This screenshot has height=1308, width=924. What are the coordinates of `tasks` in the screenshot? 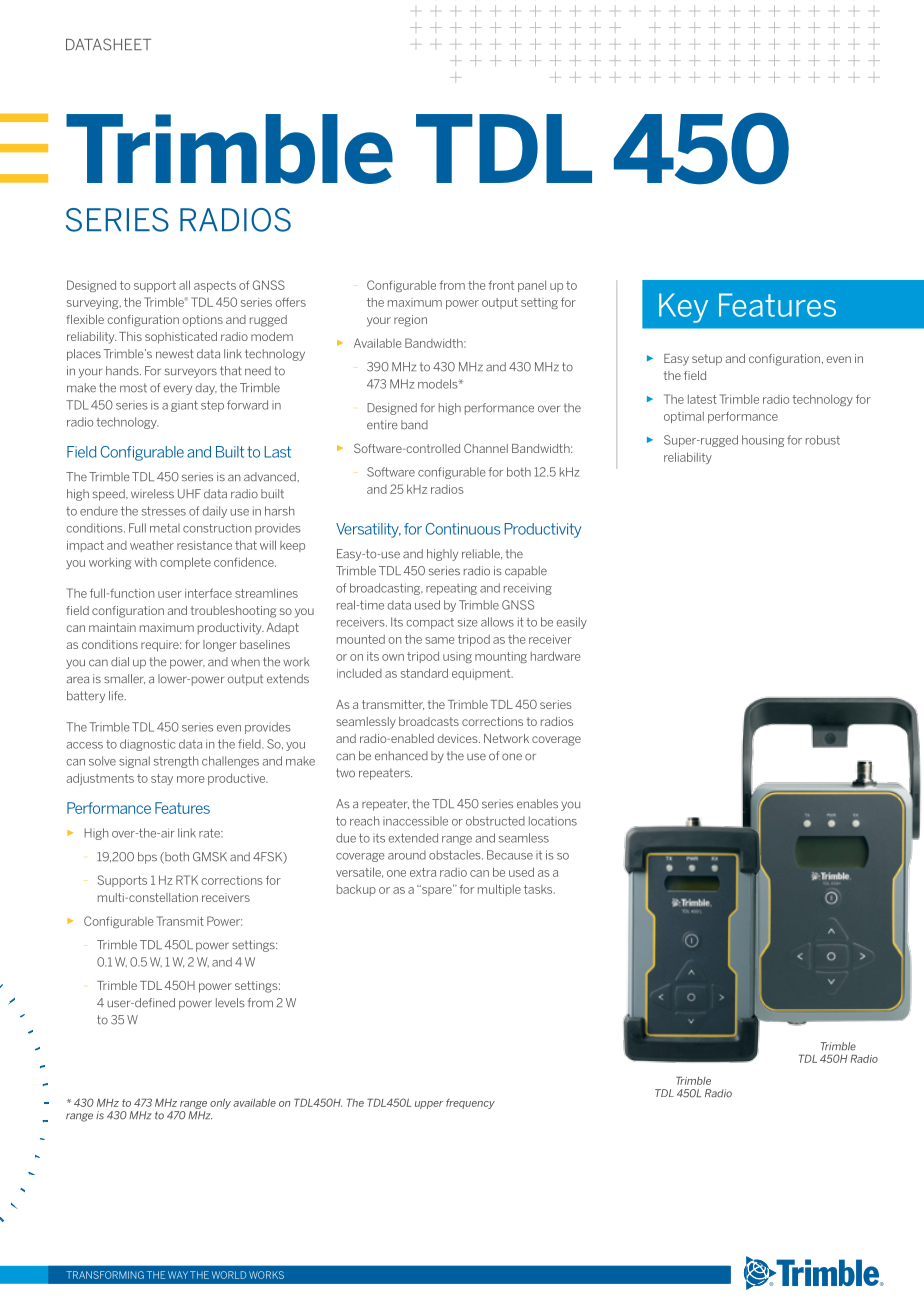 It's located at (539, 889).
